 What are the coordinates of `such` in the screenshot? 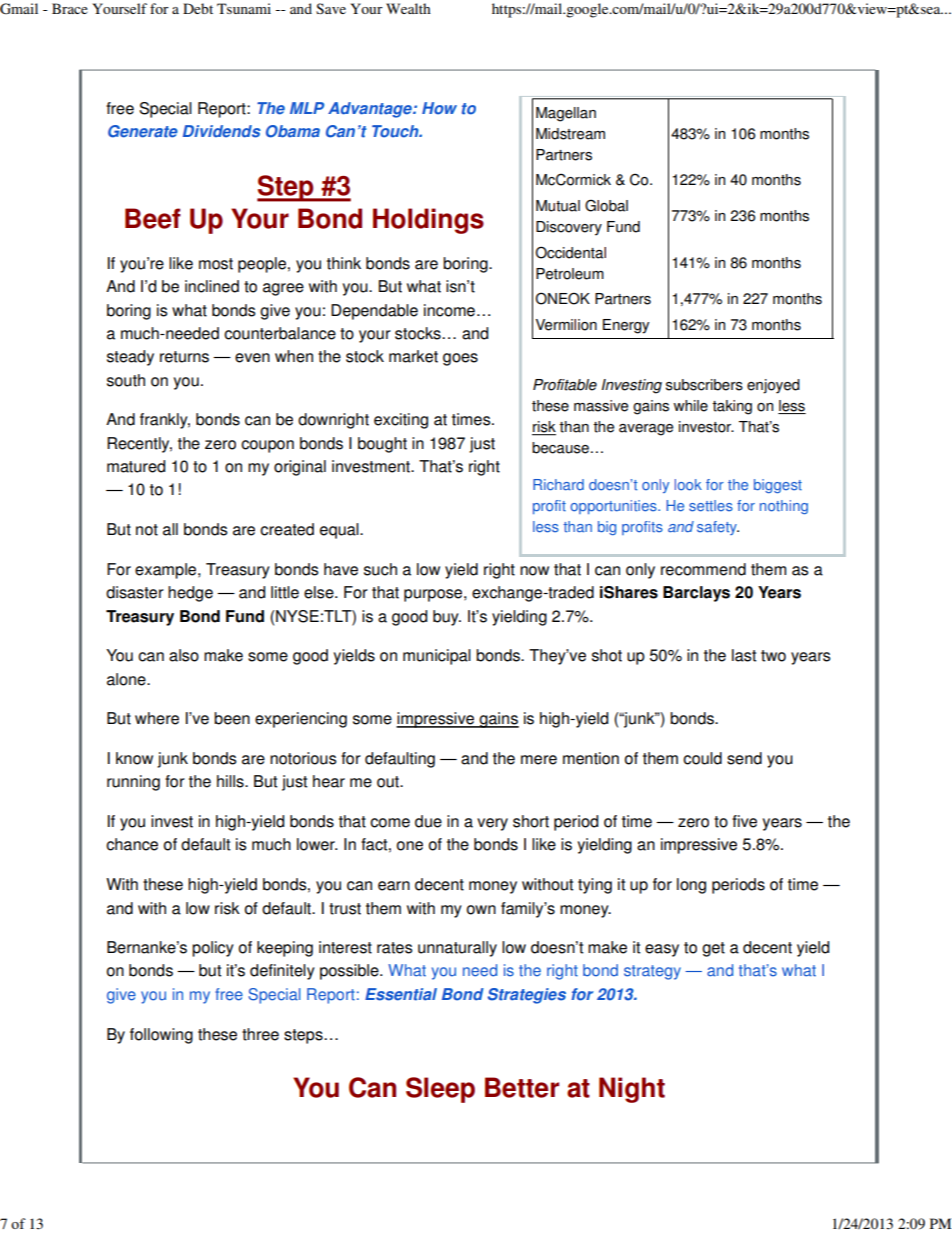 It's located at (380, 569).
